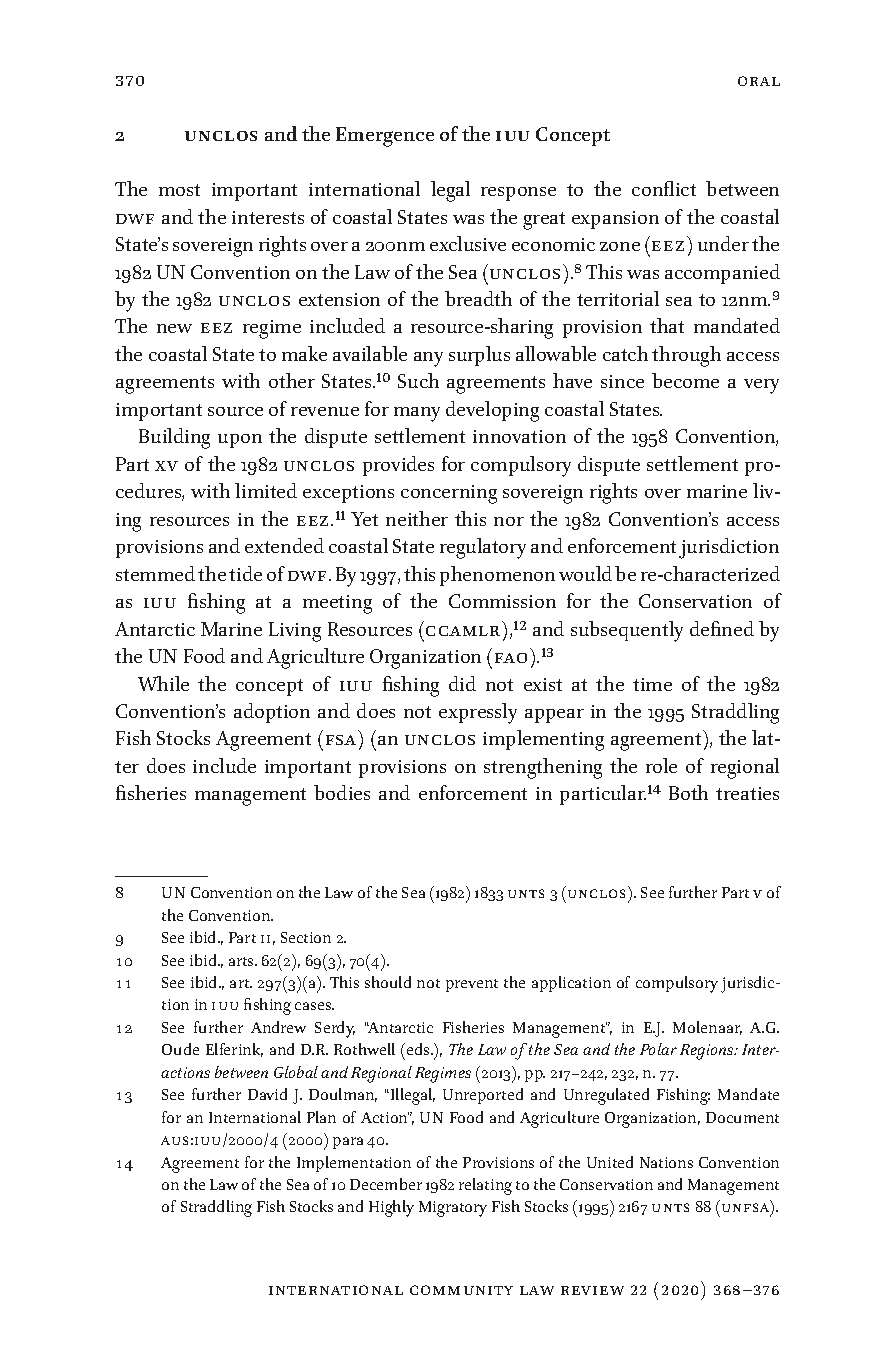  What do you see at coordinates (163, 683) in the page?
I see `While` at bounding box center [163, 683].
